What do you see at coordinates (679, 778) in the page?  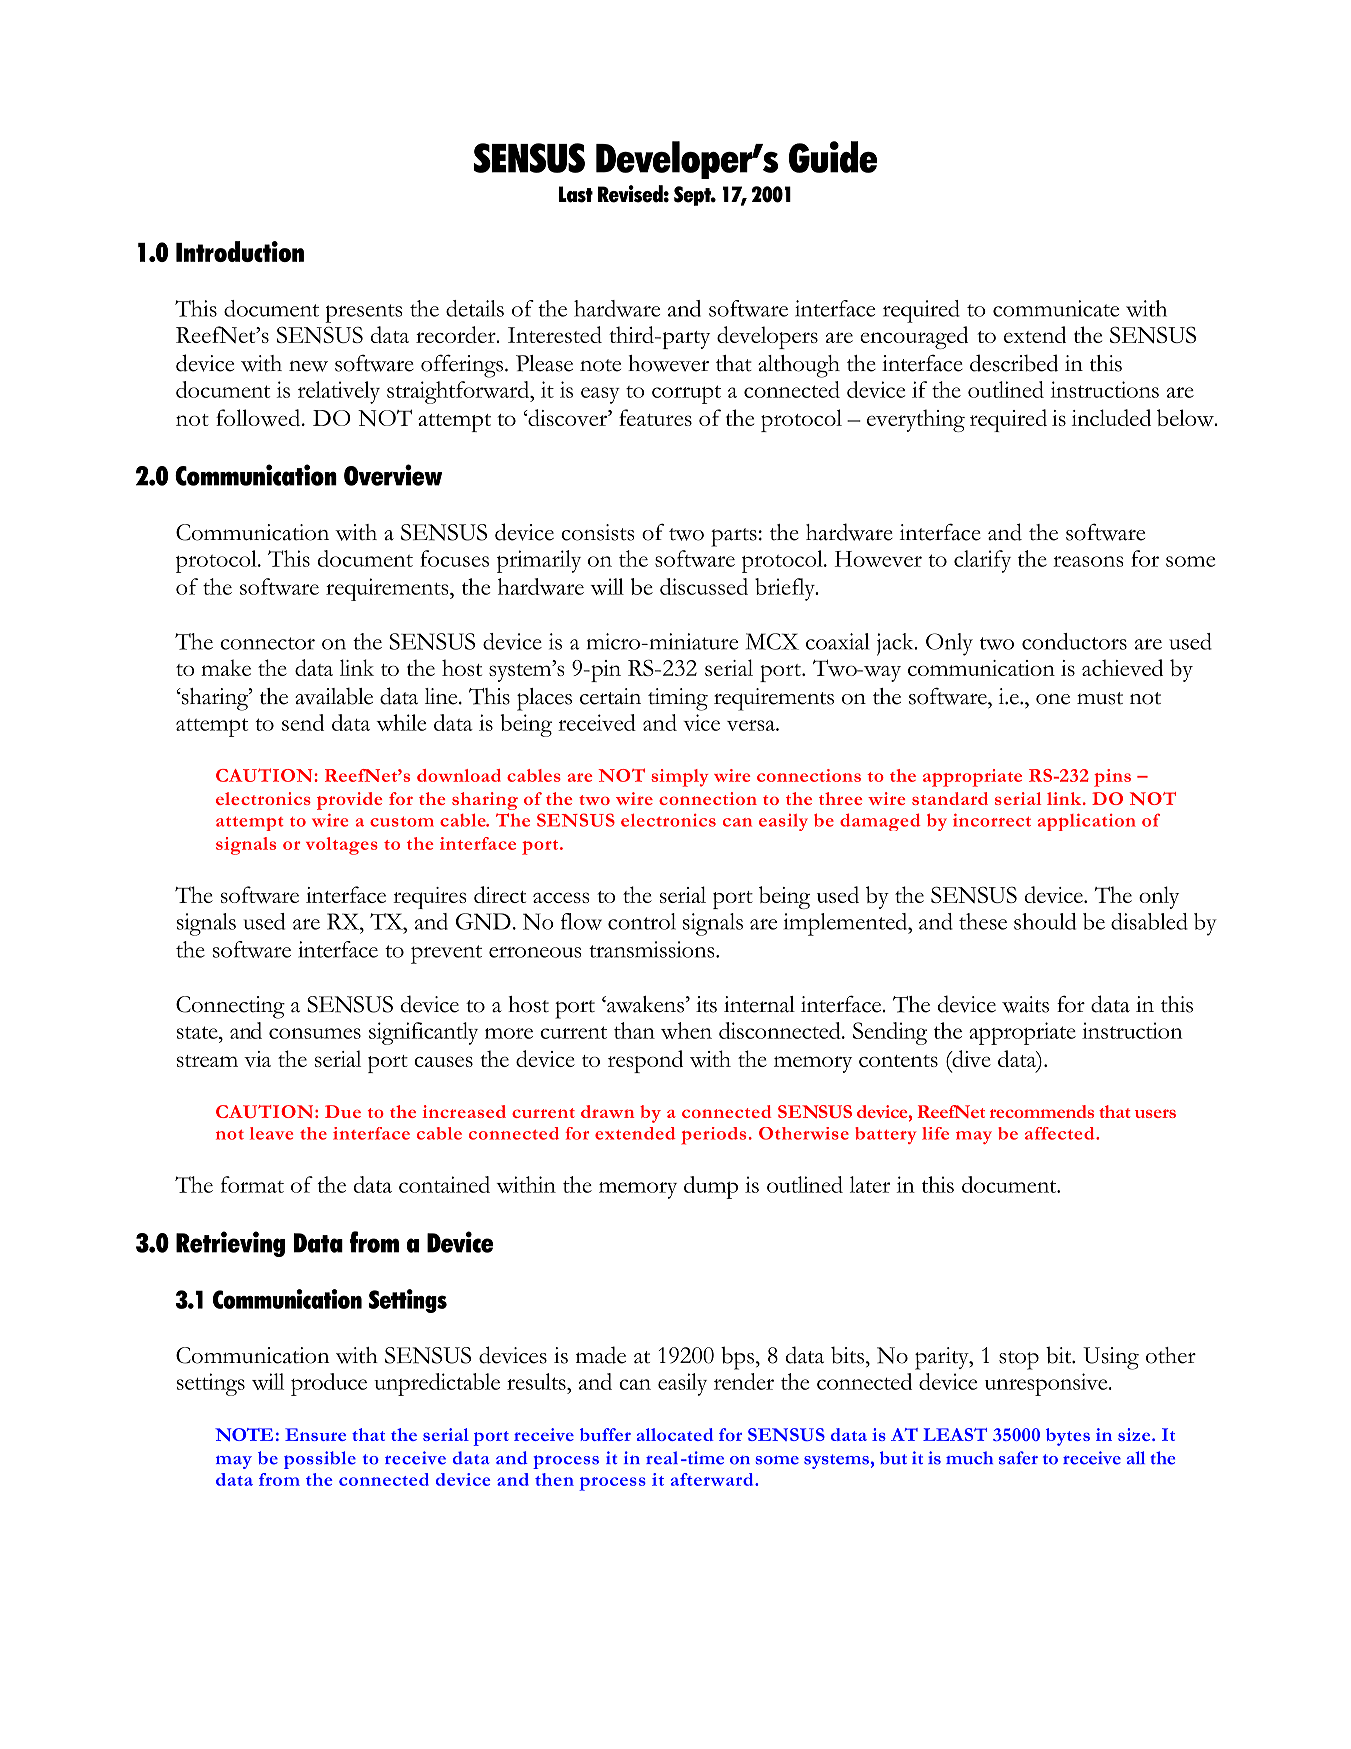 I see `simply` at bounding box center [679, 778].
